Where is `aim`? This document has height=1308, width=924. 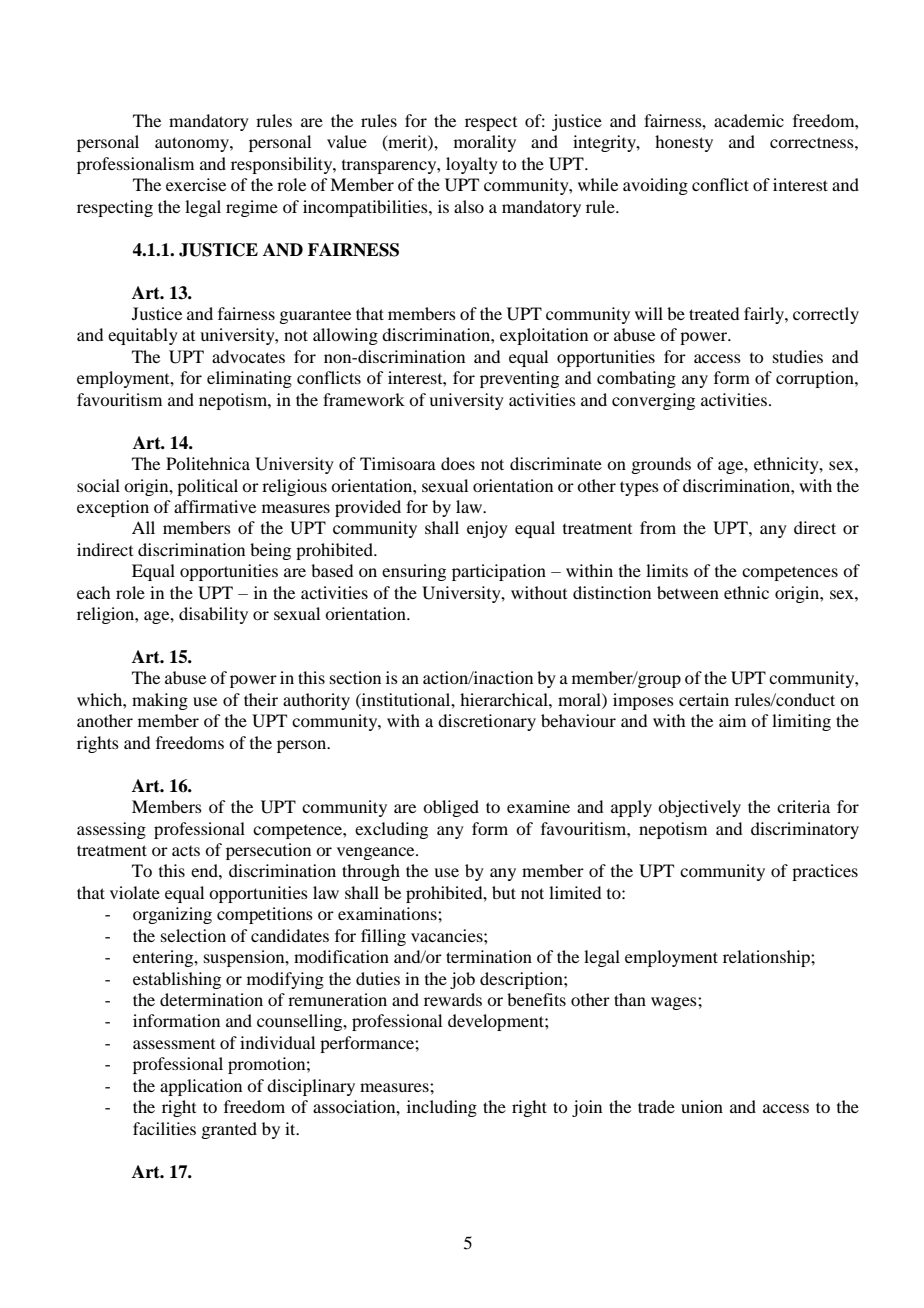 aim is located at coordinates (732, 720).
